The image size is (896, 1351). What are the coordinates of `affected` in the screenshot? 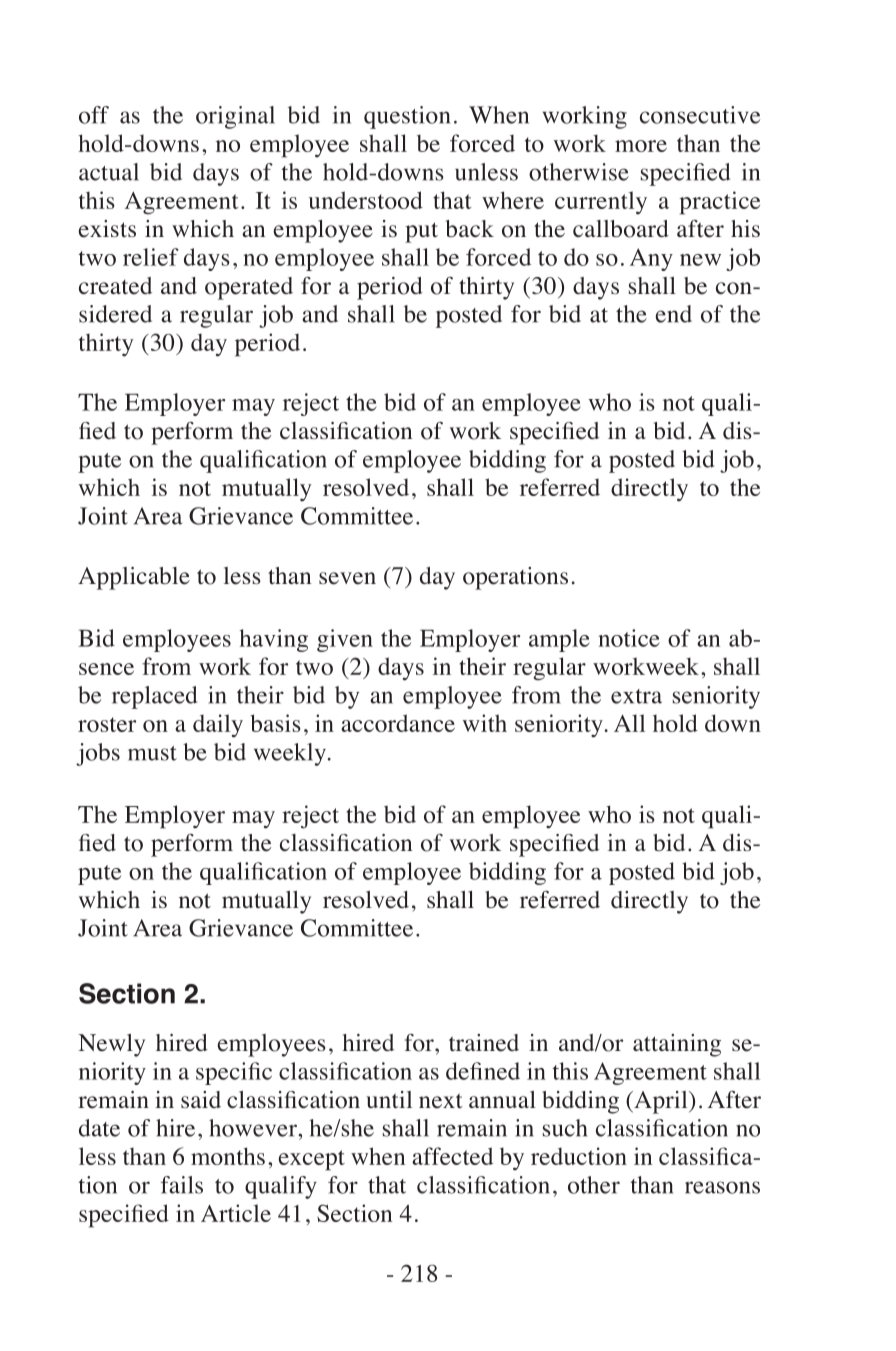 It's located at (452, 1156).
